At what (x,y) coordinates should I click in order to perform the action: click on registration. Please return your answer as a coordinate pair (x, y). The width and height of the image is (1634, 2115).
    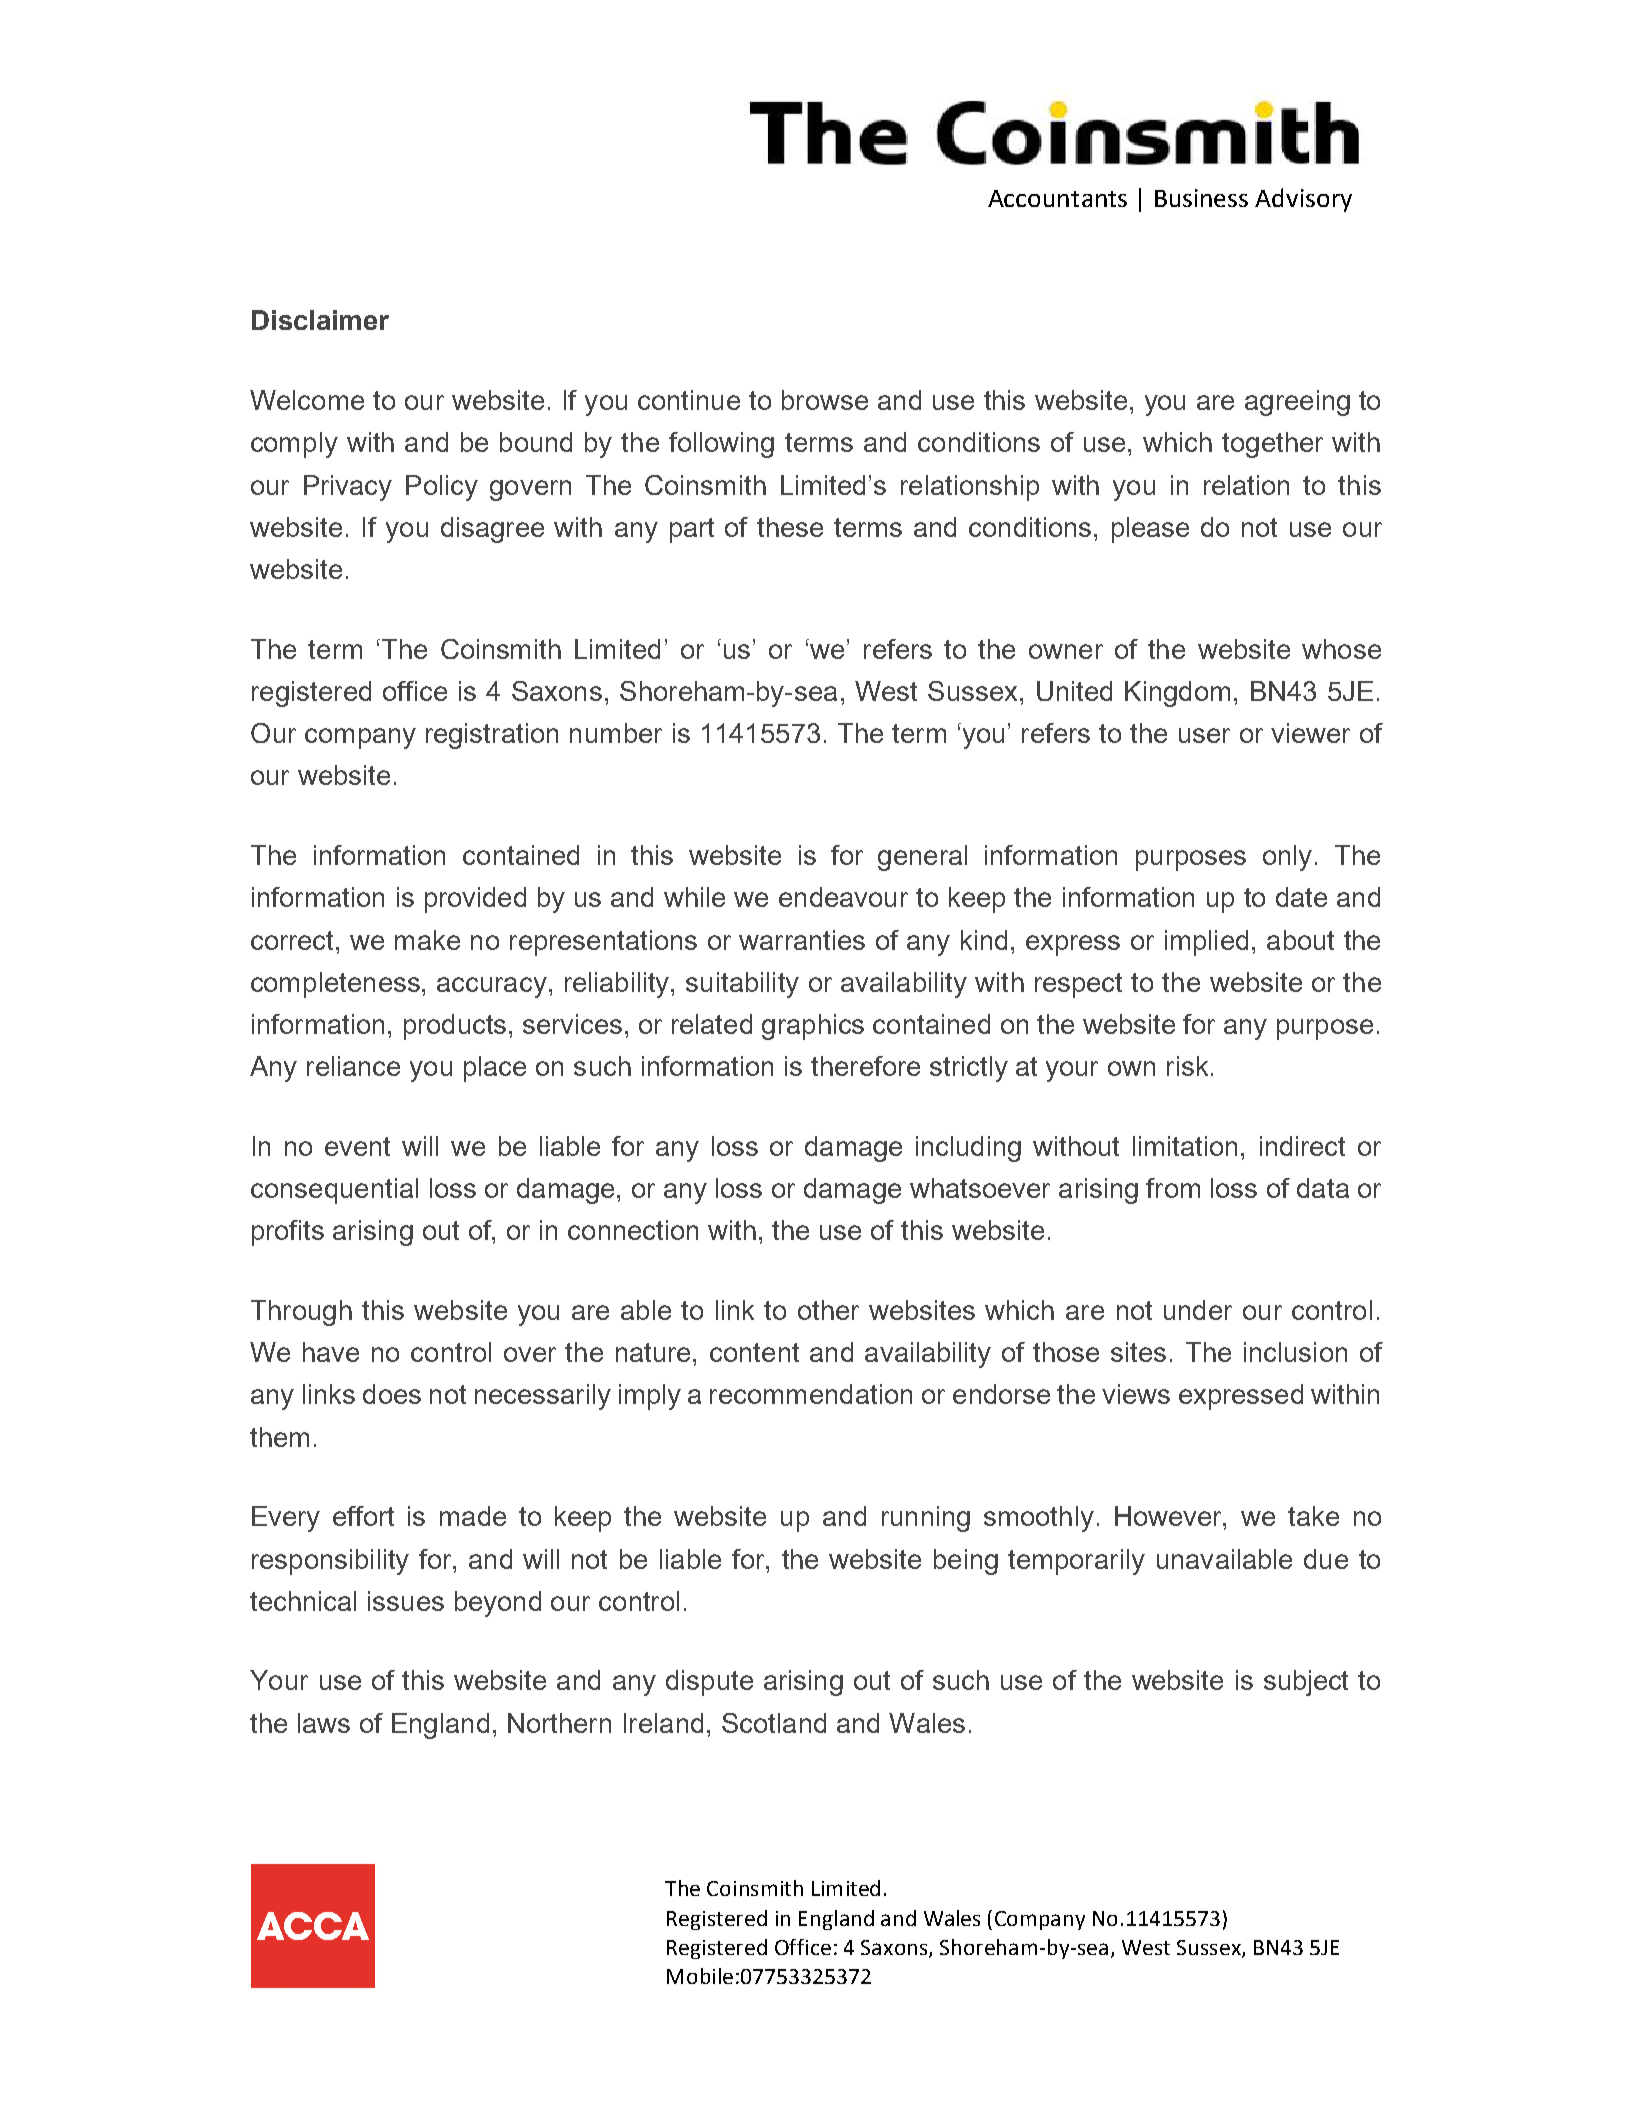
    Looking at the image, I should click on (492, 736).
